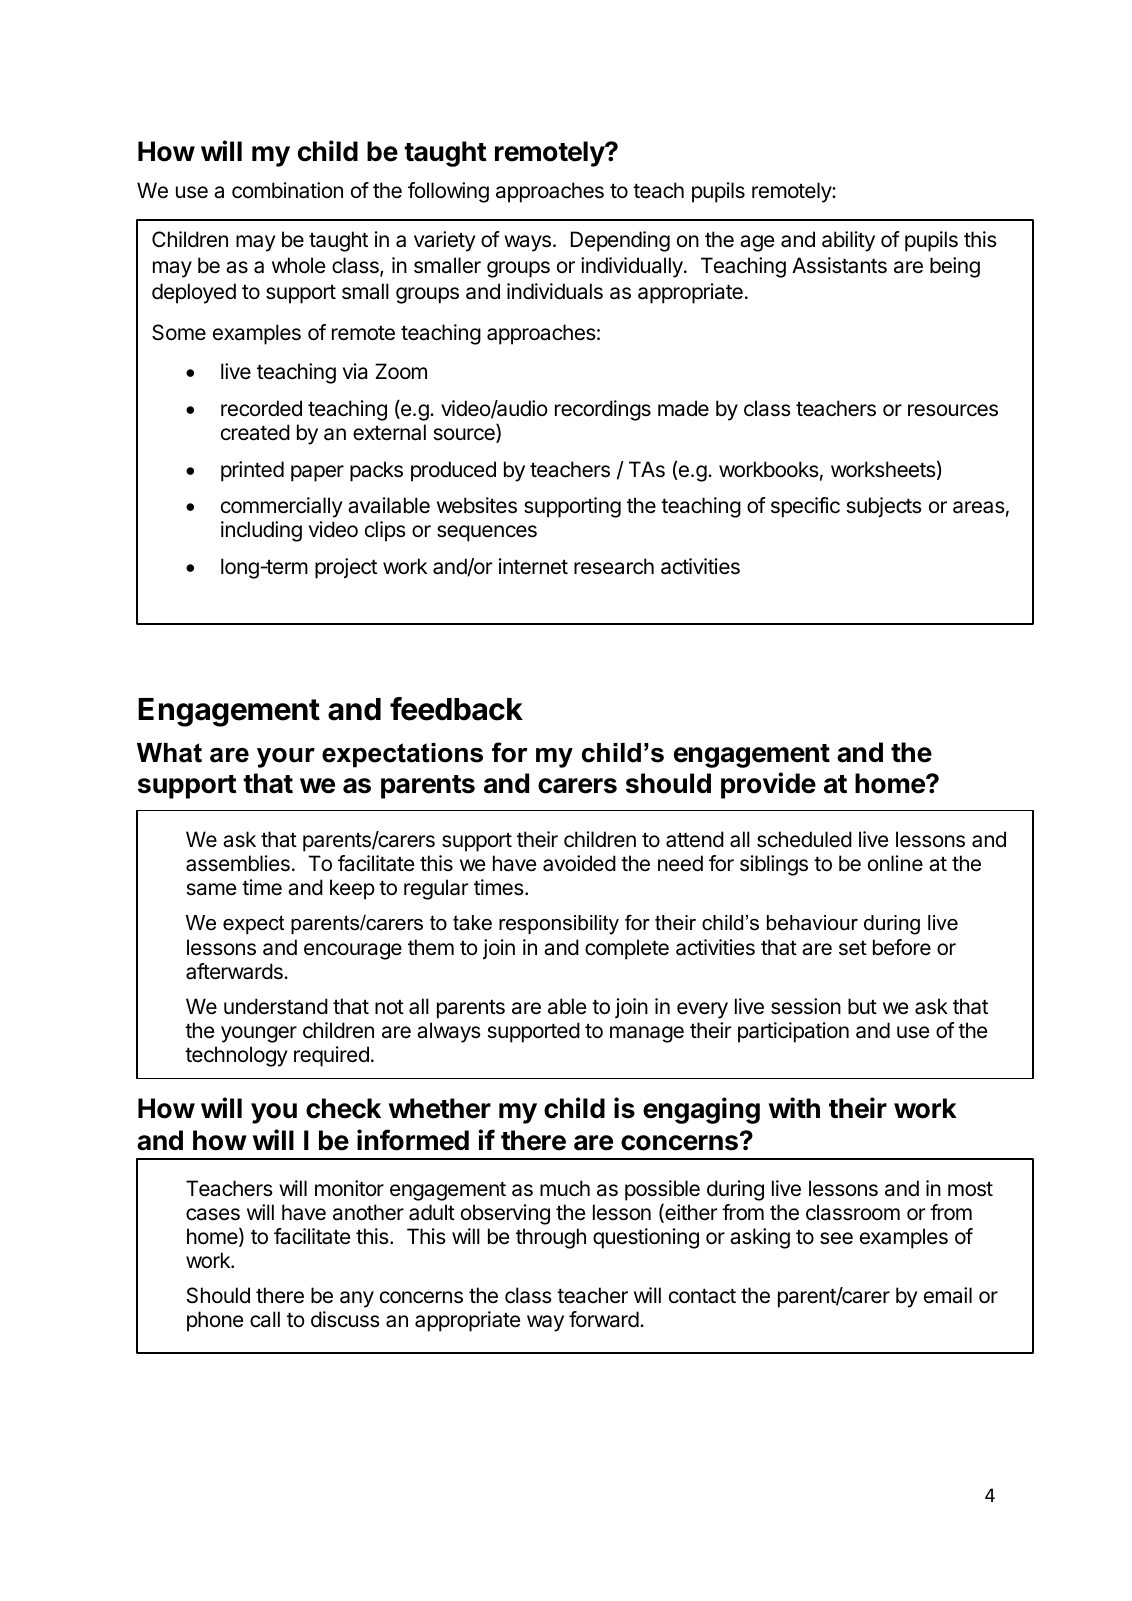 The height and width of the screenshot is (1601, 1132). Describe the element at coordinates (614, 566) in the screenshot. I see `research` at that location.
